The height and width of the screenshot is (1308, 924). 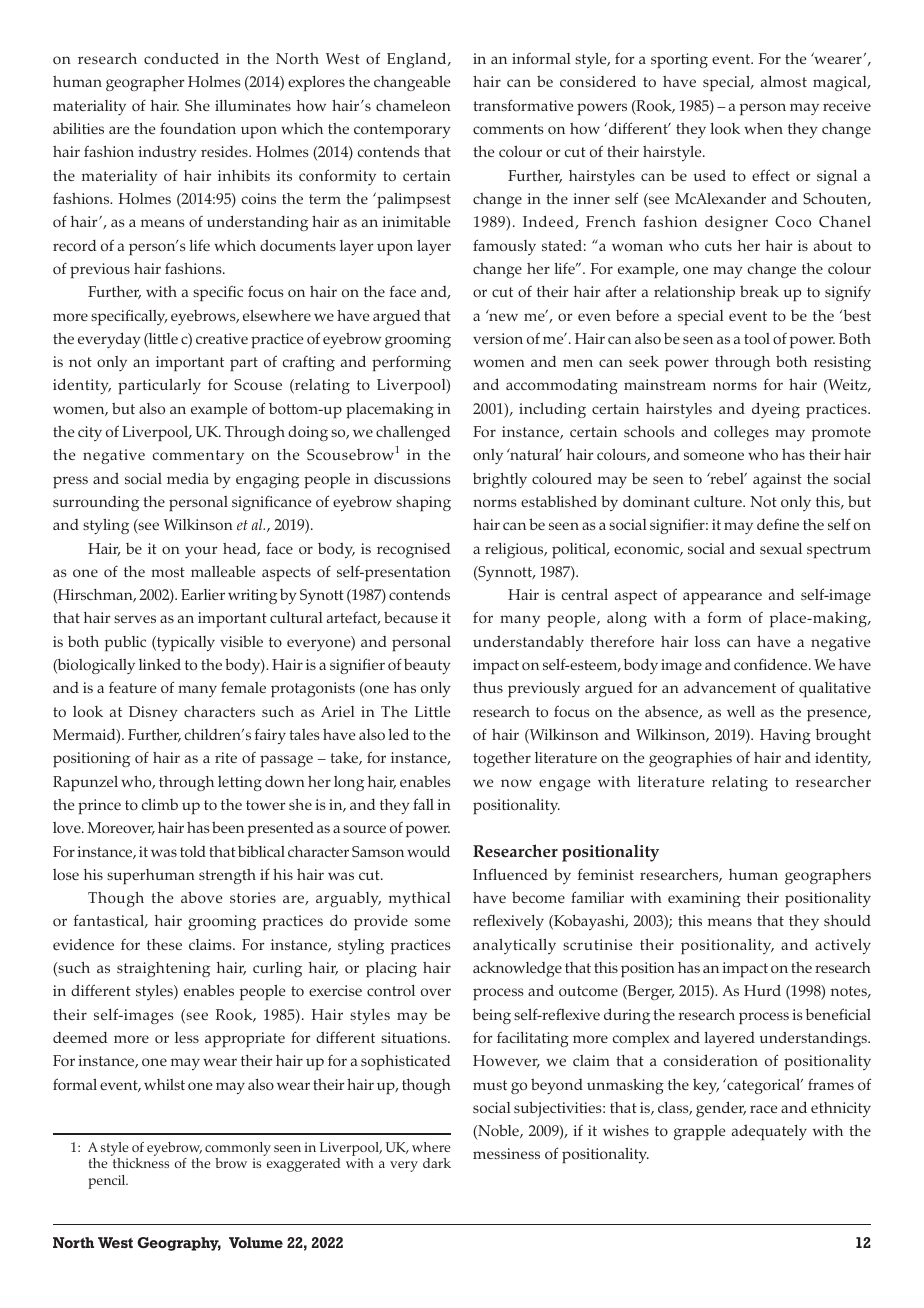 What do you see at coordinates (188, 478) in the screenshot?
I see `media` at bounding box center [188, 478].
